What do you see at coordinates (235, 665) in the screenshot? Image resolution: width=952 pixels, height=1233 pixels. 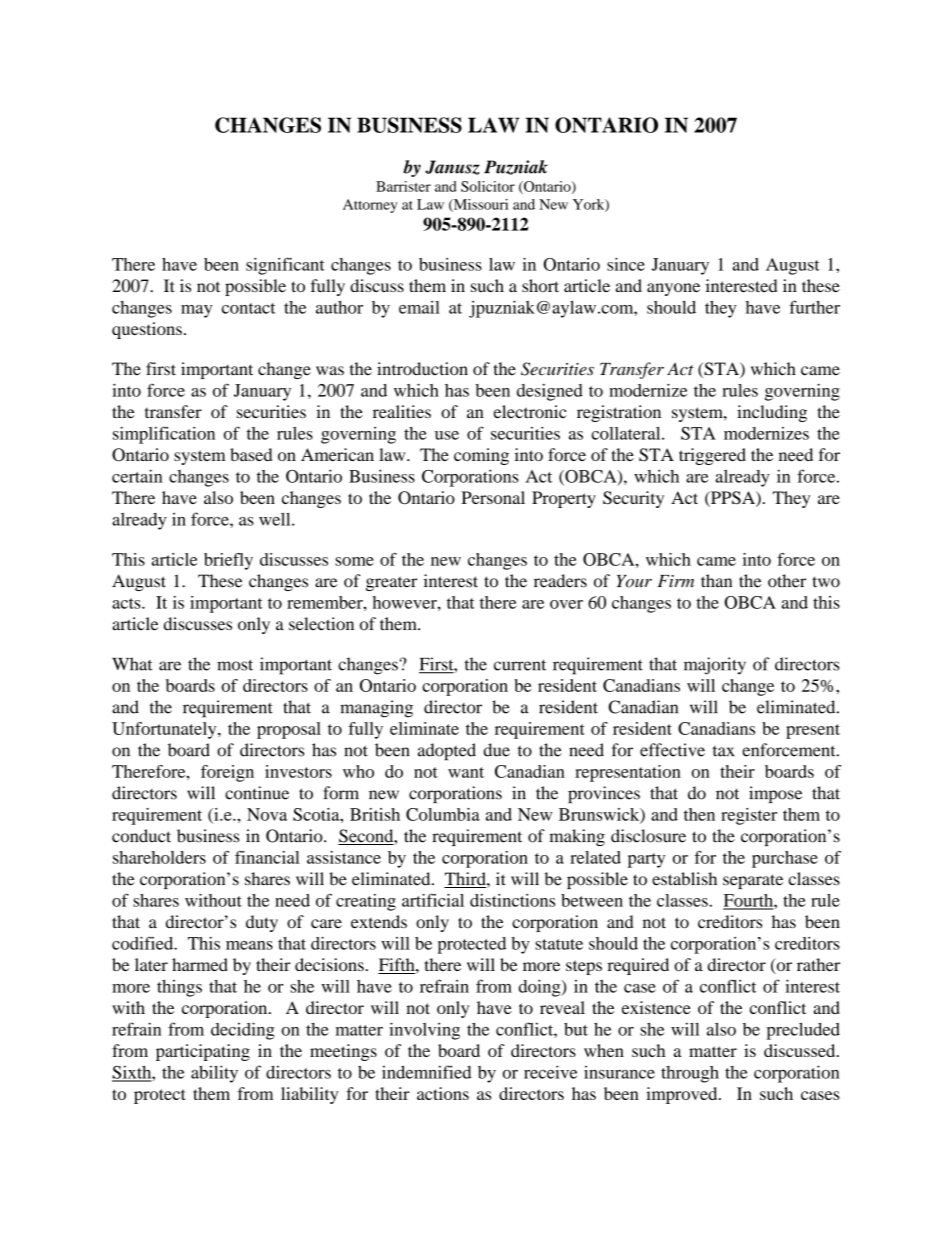 I see `most` at bounding box center [235, 665].
